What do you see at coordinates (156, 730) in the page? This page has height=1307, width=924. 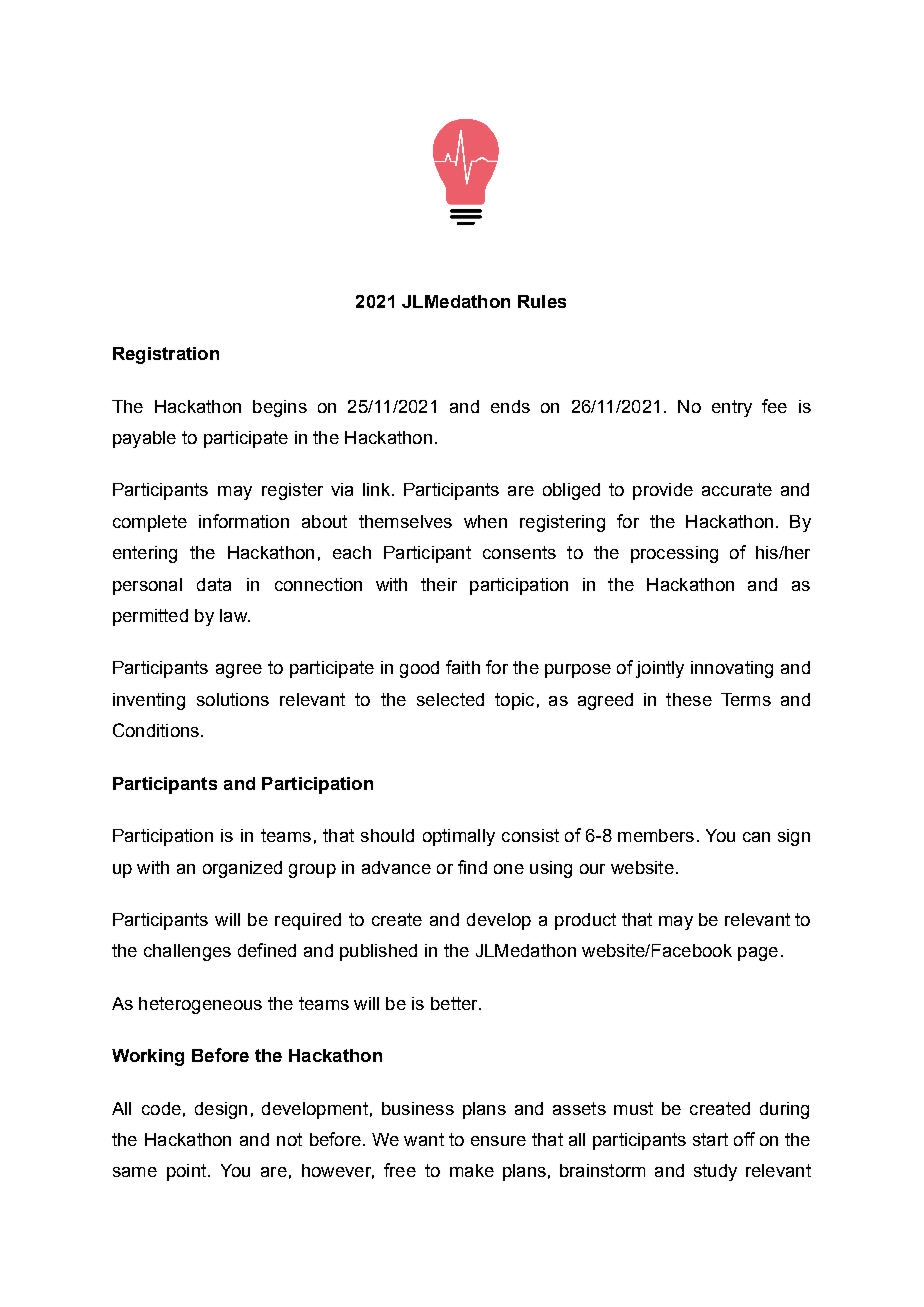 I see `Conditions` at bounding box center [156, 730].
